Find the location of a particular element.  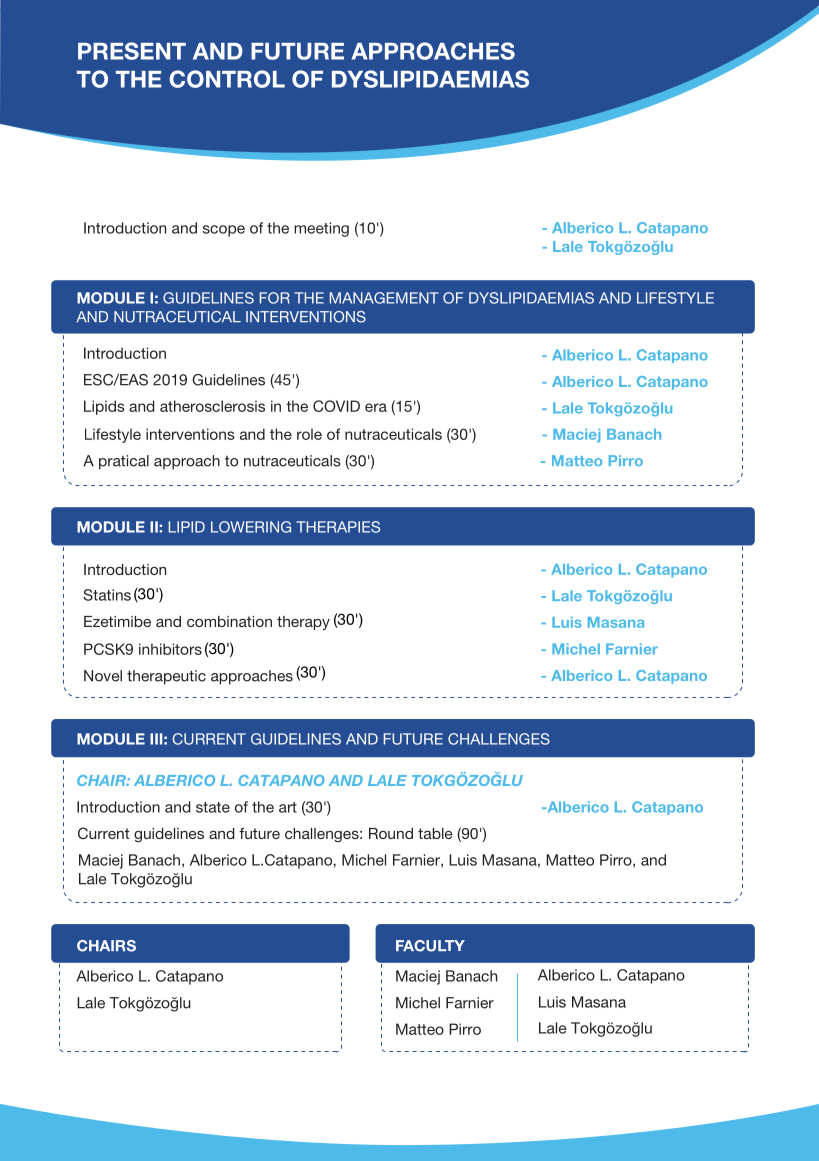

pratical is located at coordinates (124, 462).
